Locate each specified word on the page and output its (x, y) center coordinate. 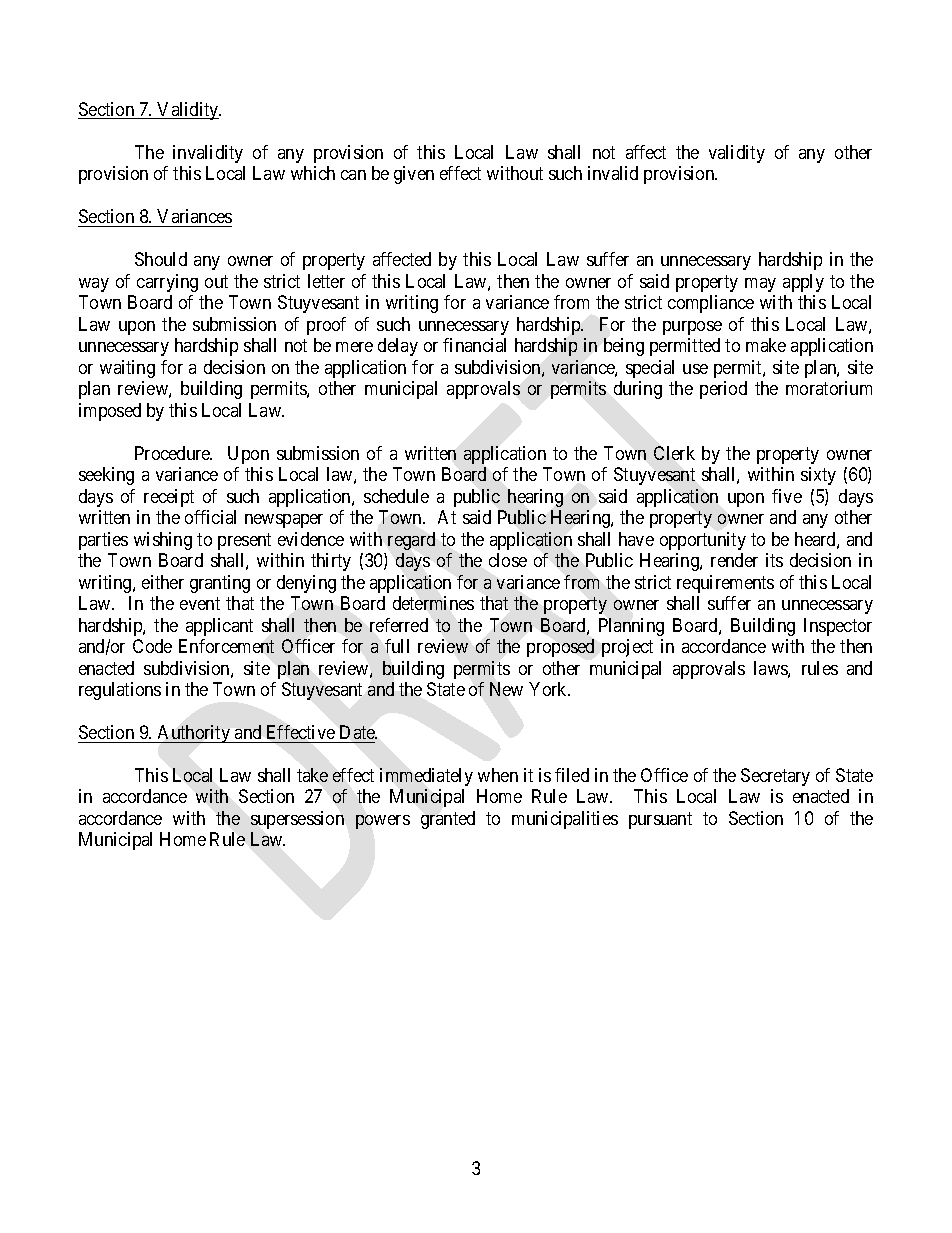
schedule (396, 496)
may (760, 285)
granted (448, 820)
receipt (169, 498)
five (787, 496)
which (313, 173)
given (414, 175)
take (312, 775)
